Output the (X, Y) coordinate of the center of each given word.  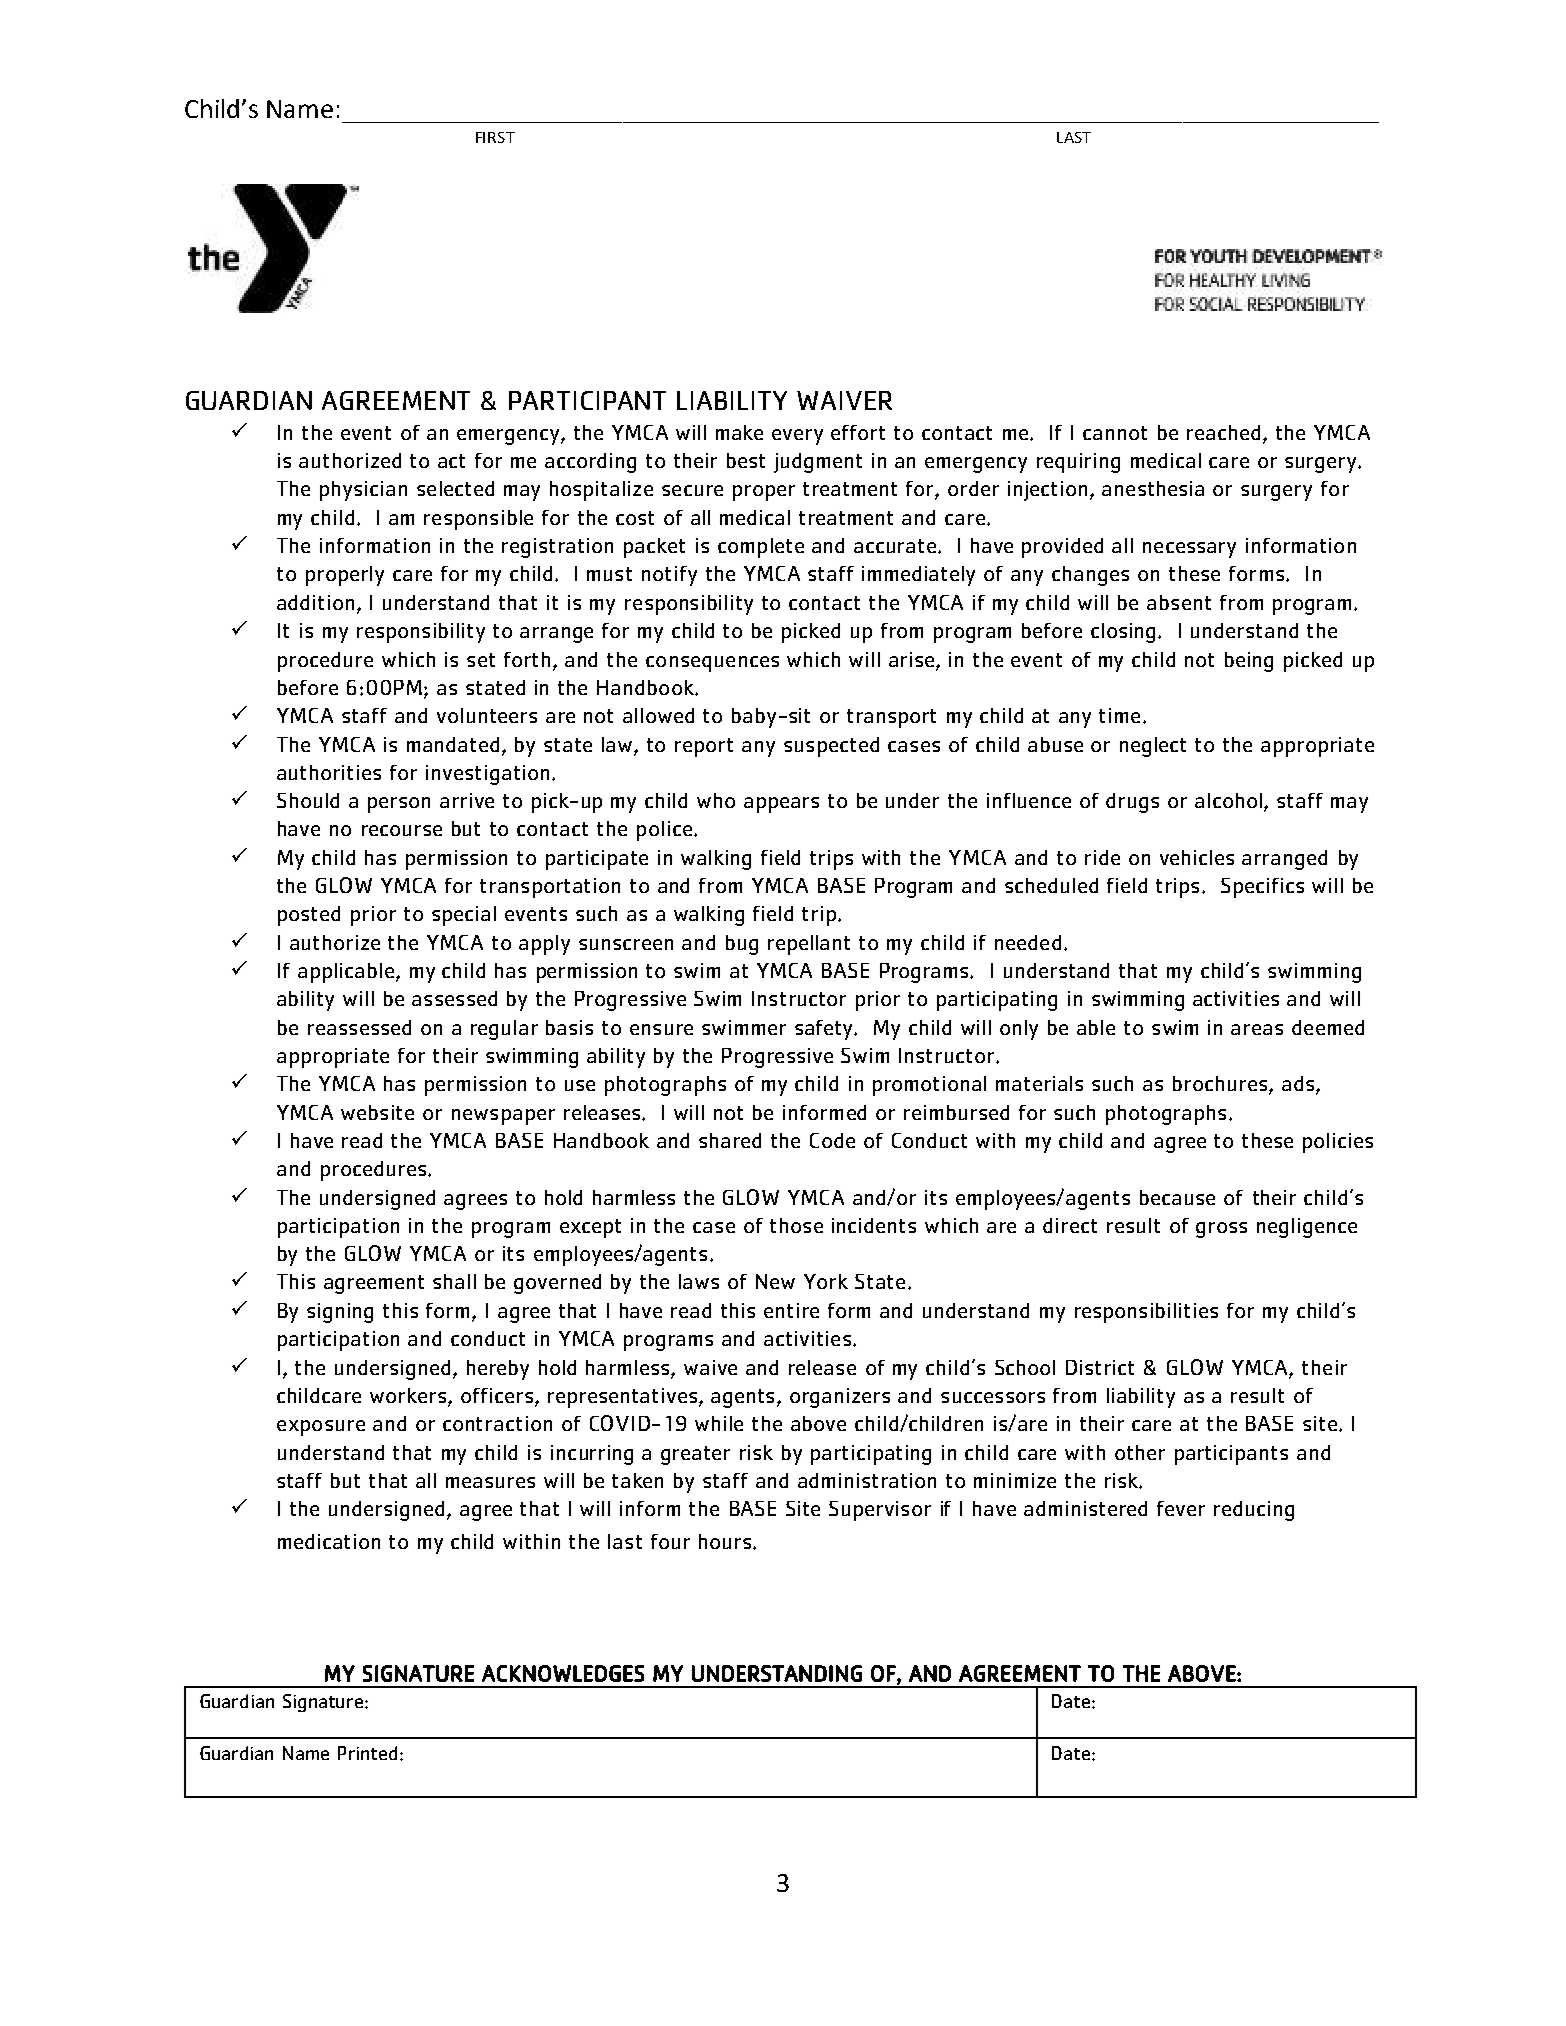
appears (781, 805)
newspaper (503, 1117)
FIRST (495, 137)
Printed (367, 1753)
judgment (818, 463)
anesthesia (1153, 488)
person (399, 805)
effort (858, 432)
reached (1223, 432)
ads (1298, 1083)
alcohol (1230, 802)
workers (409, 1397)
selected (455, 488)
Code (832, 1140)
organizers (840, 1398)
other (1140, 1452)
